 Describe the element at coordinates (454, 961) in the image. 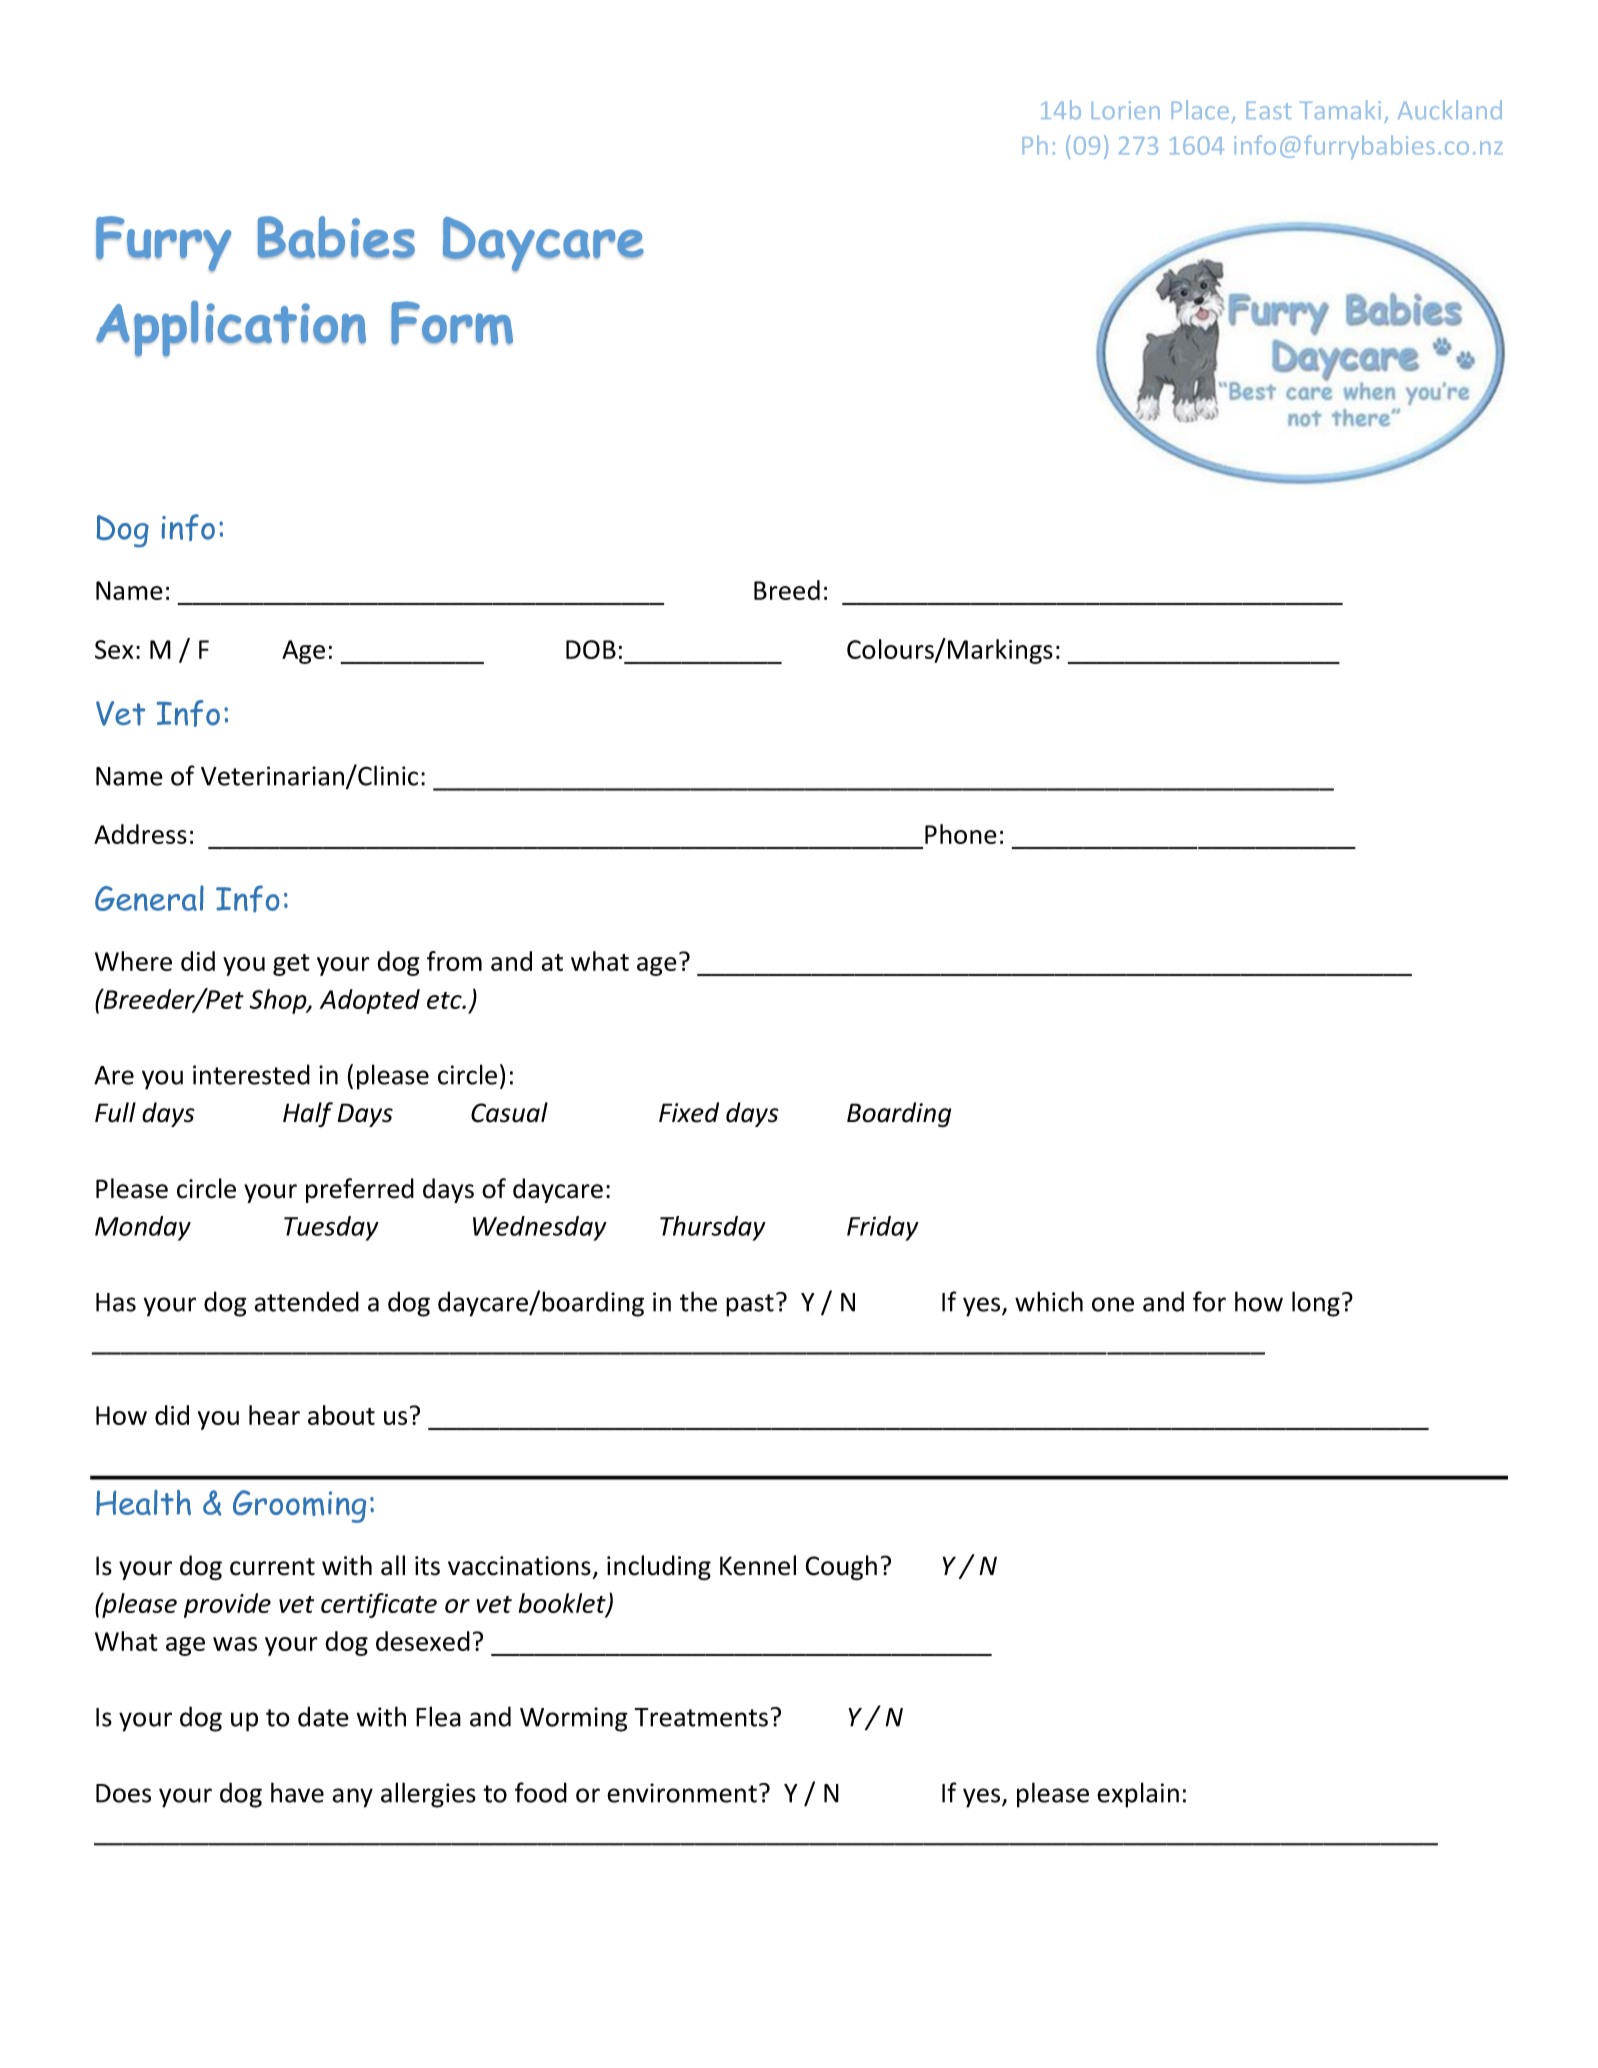

I see `from` at that location.
